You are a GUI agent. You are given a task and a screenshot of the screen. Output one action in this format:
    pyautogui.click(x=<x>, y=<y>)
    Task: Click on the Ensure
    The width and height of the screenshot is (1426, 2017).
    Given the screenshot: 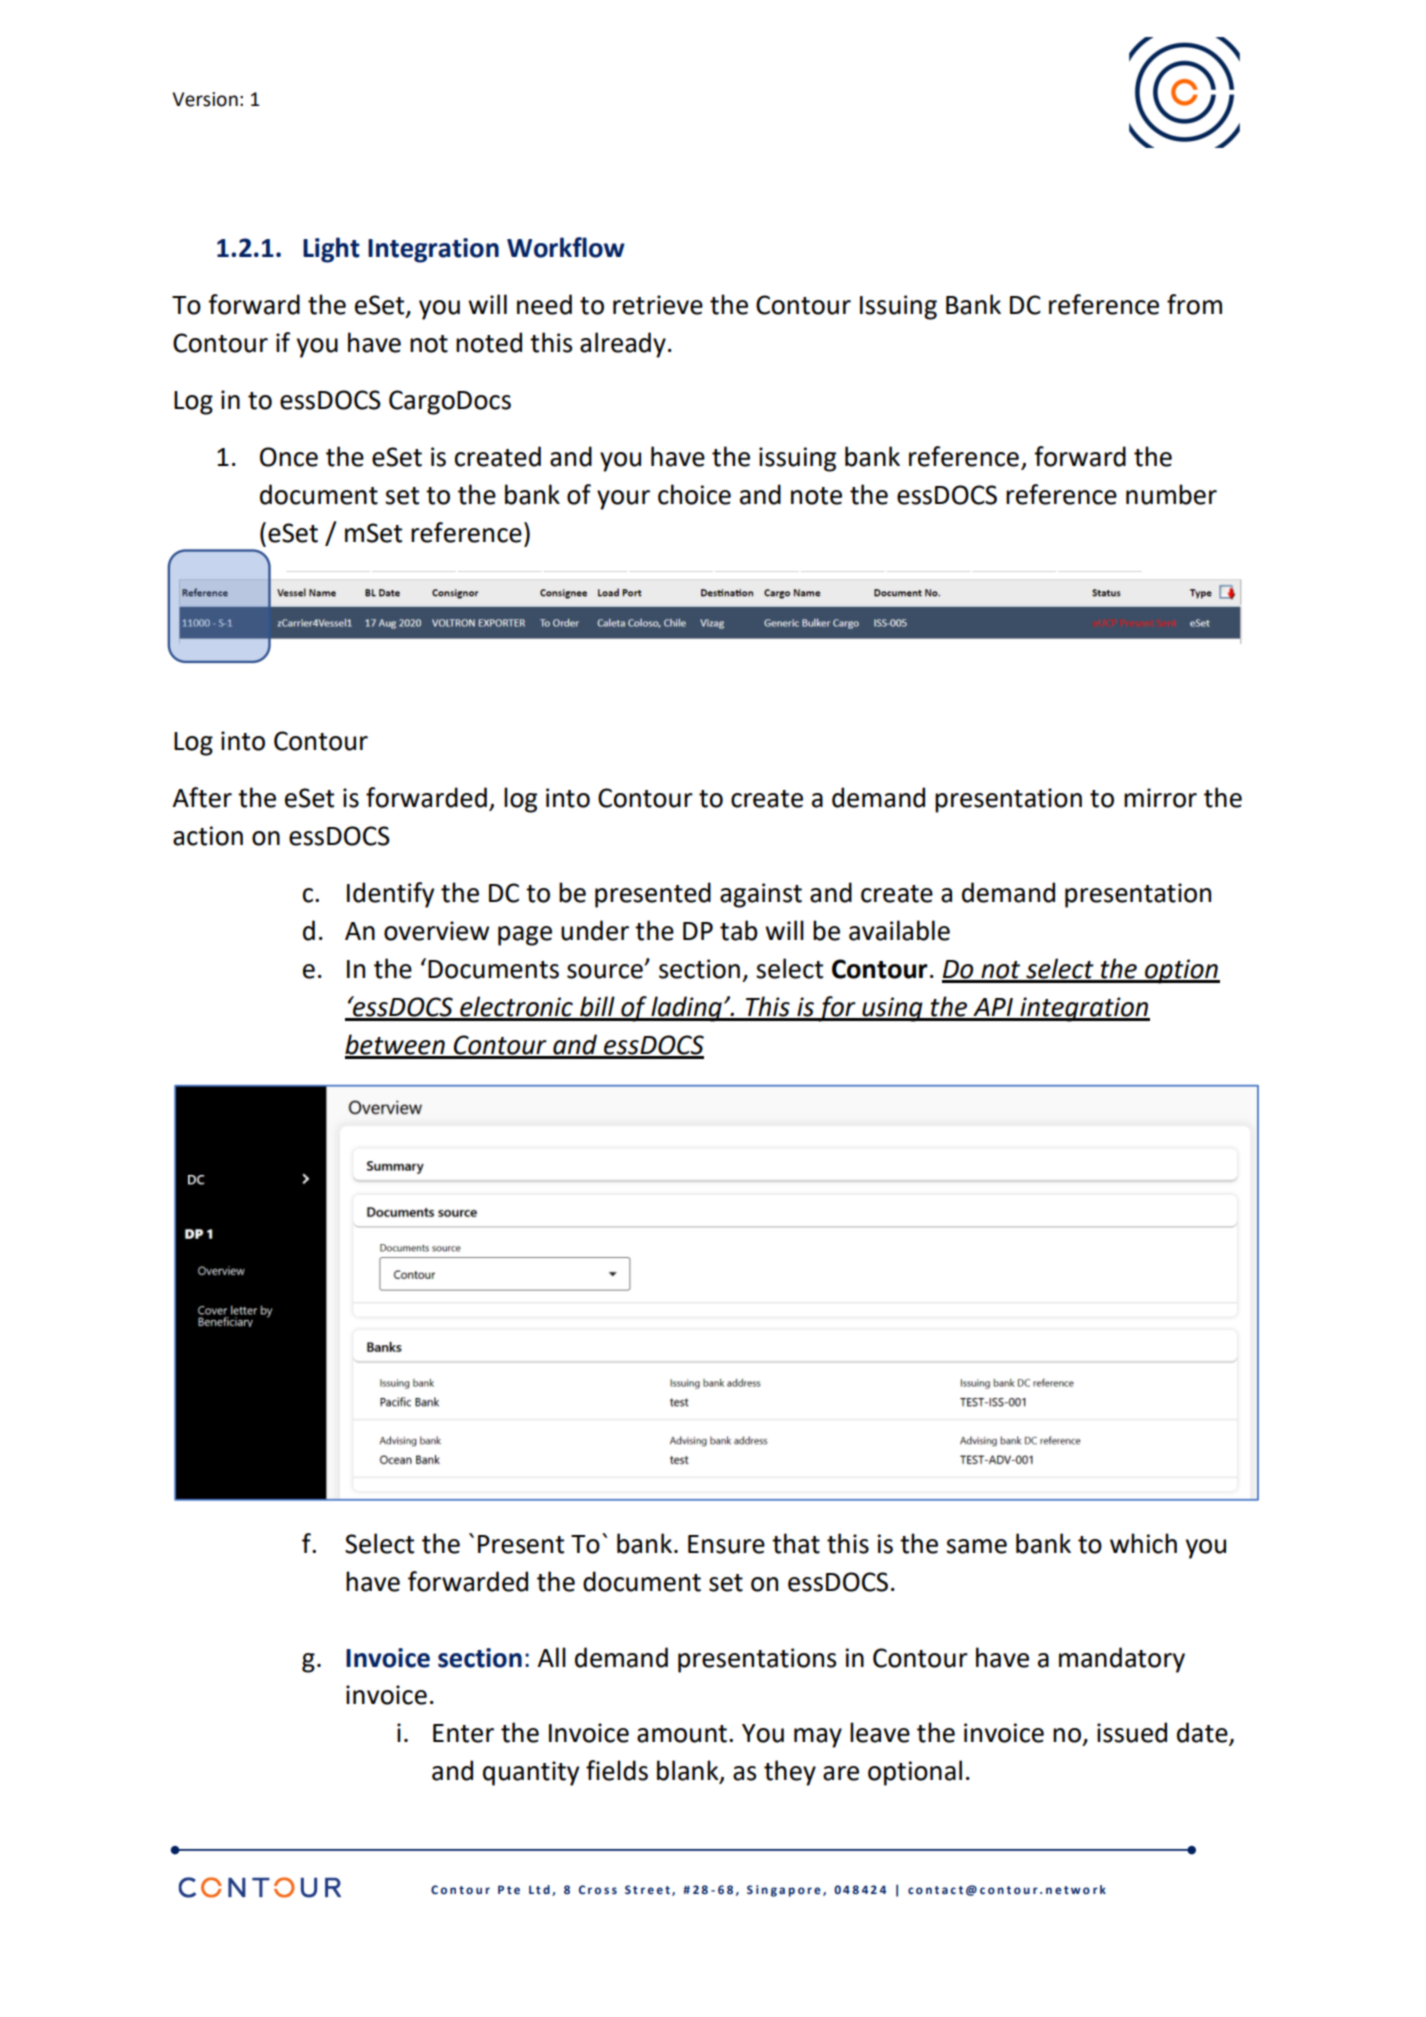 What is the action you would take?
    pyautogui.click(x=726, y=1544)
